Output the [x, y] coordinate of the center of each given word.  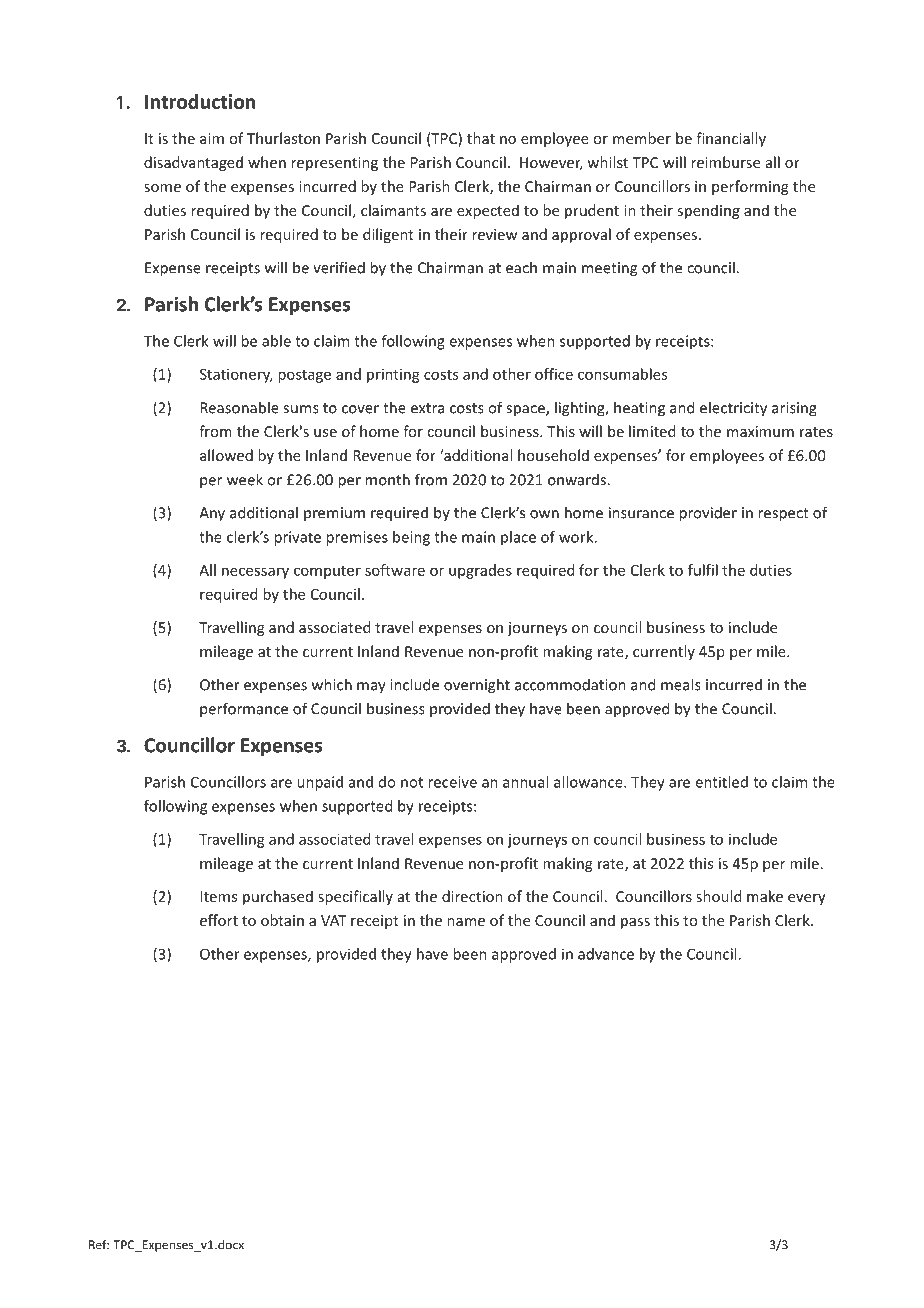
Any [212, 514]
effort [219, 920]
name [466, 922]
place [518, 538]
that [481, 138]
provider [708, 514]
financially [731, 139]
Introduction [200, 101]
